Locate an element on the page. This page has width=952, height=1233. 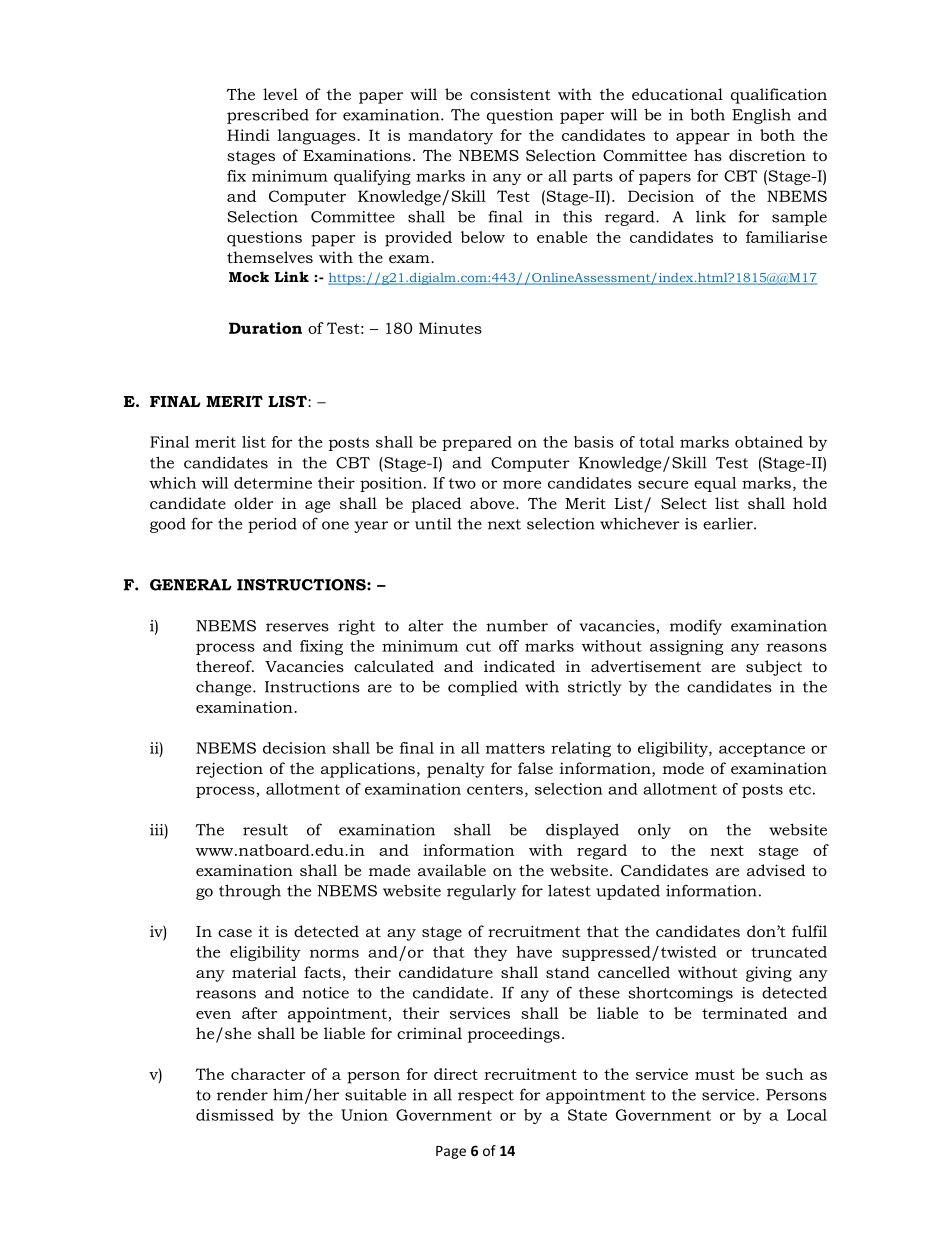
dismissed is located at coordinates (235, 1115).
